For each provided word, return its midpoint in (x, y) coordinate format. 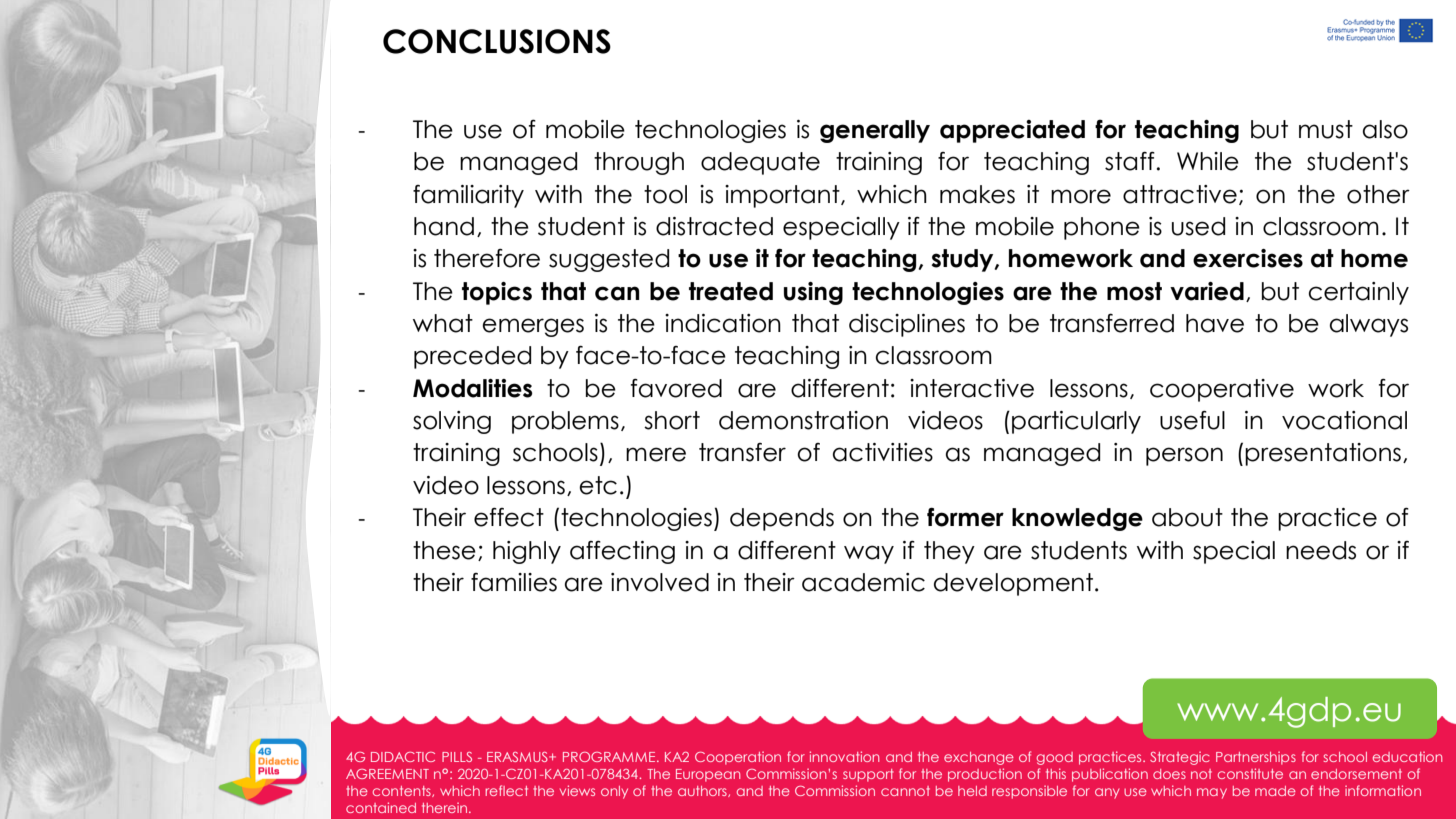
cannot (905, 791)
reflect (506, 790)
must (1326, 129)
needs (1321, 550)
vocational (1344, 420)
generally (875, 131)
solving (452, 422)
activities (883, 452)
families (514, 582)
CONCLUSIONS (497, 41)
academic (863, 582)
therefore (487, 258)
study (963, 260)
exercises (1248, 258)
